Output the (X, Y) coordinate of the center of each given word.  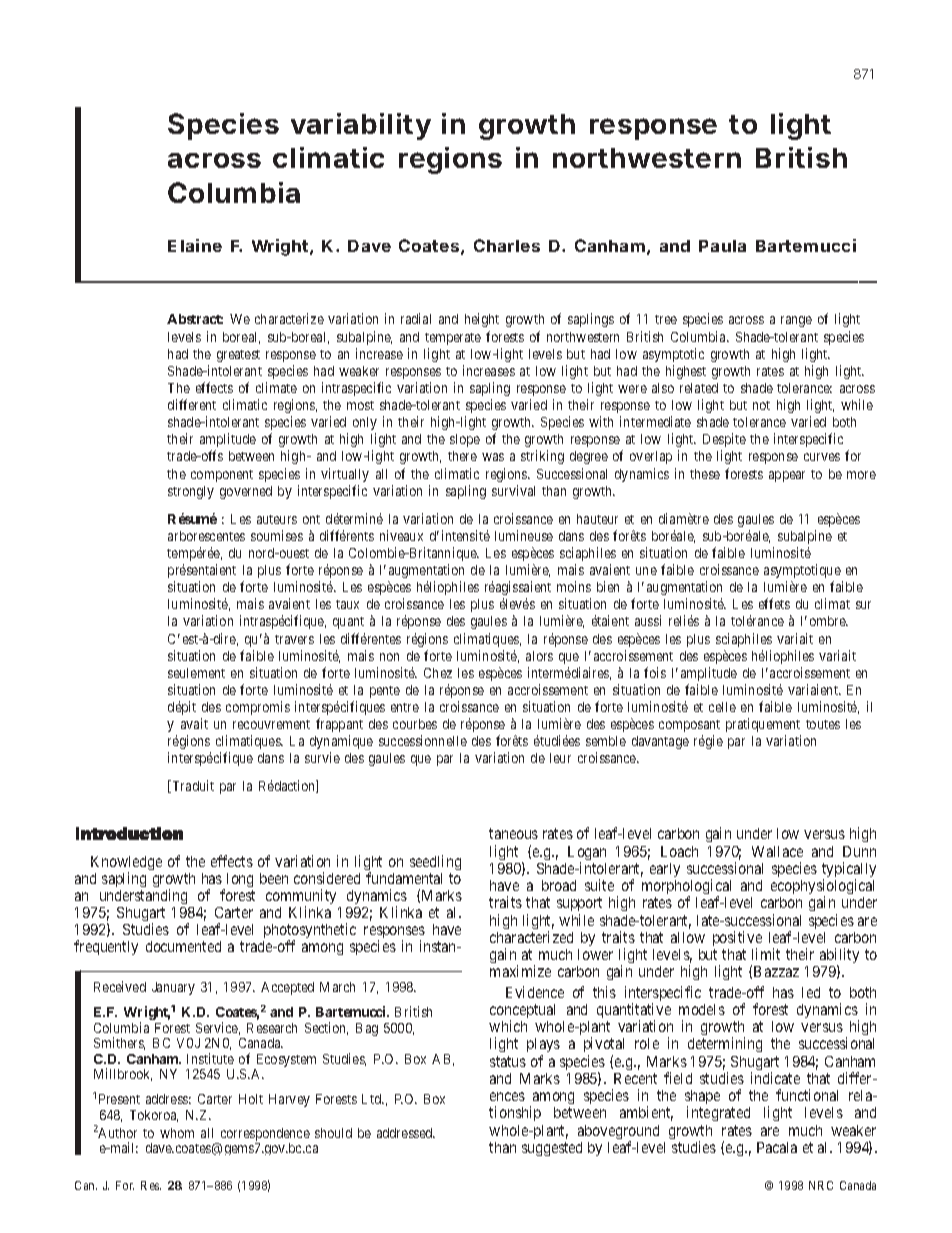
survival (513, 490)
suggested (552, 1149)
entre (405, 707)
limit (766, 954)
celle (722, 707)
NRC (821, 1185)
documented (183, 946)
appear (787, 476)
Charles (507, 245)
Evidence (535, 992)
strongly (191, 492)
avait (194, 723)
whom (177, 1133)
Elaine (195, 245)
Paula (722, 246)
